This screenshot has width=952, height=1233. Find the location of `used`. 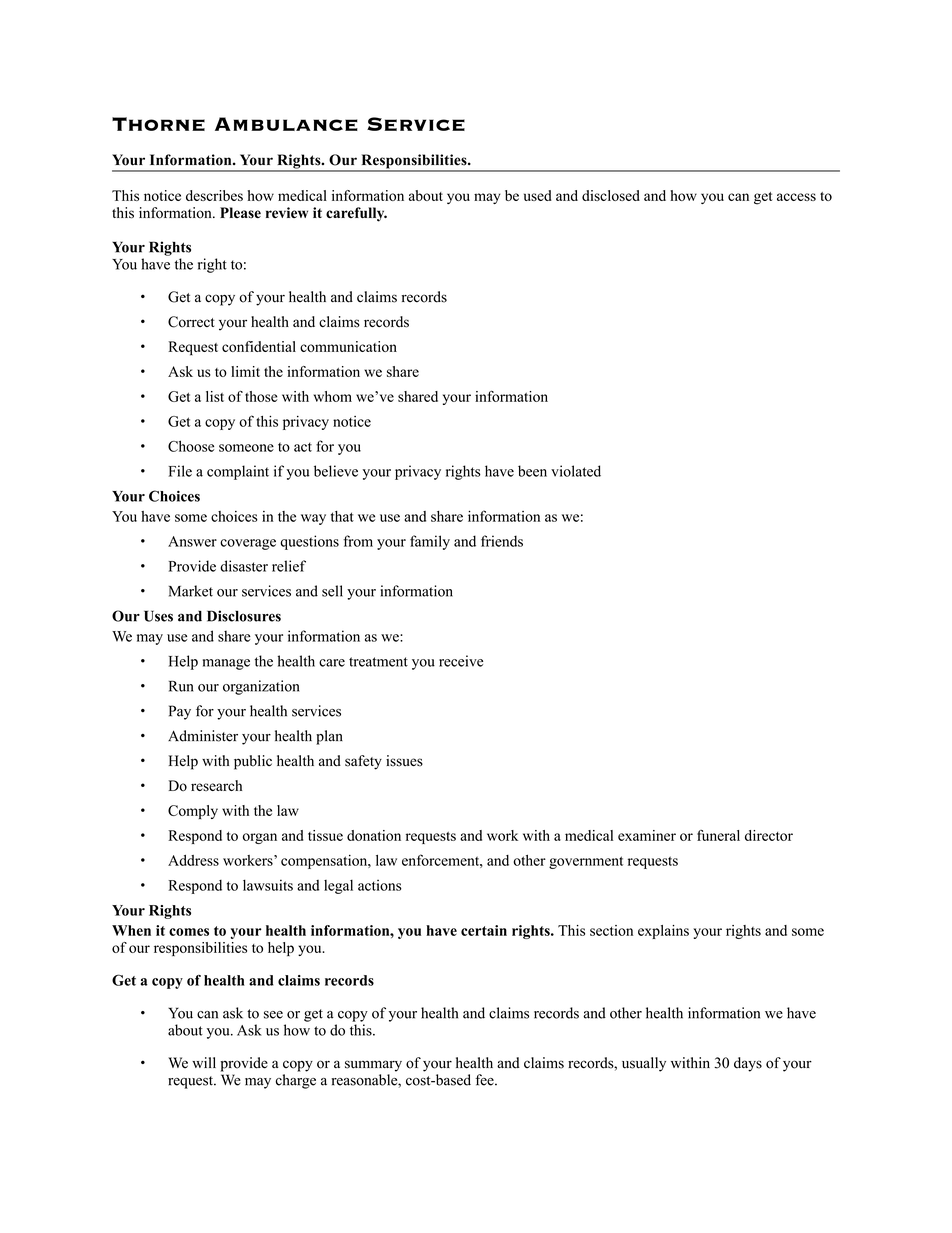

used is located at coordinates (538, 195).
